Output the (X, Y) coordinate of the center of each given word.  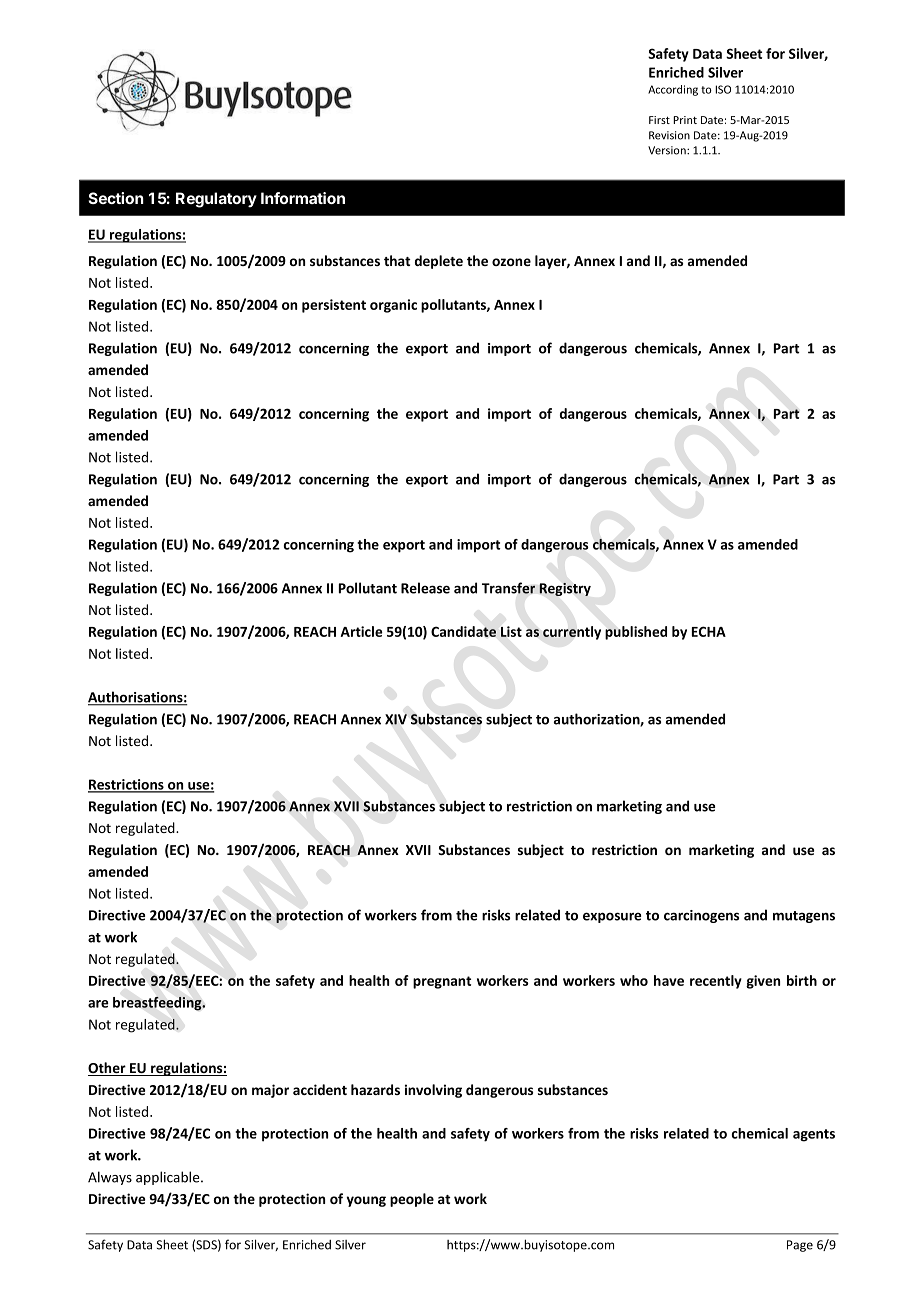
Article (361, 631)
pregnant (442, 982)
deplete (439, 262)
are (98, 1004)
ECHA (709, 631)
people (412, 1200)
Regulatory (216, 200)
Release (425, 588)
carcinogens (701, 916)
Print (685, 120)
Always (110, 1178)
